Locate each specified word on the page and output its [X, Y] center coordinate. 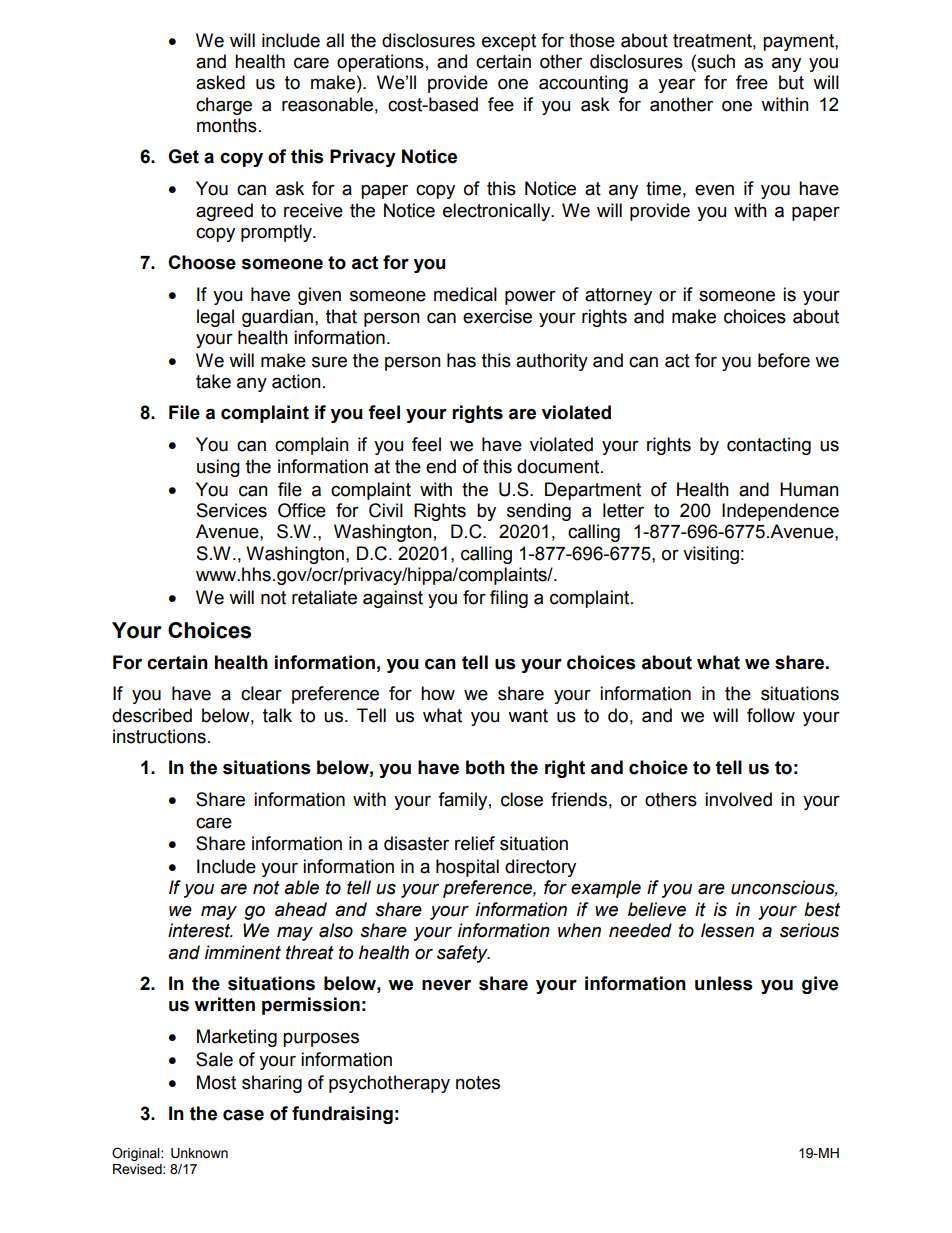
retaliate [324, 597]
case [243, 1115]
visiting [711, 555]
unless [724, 983]
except [509, 42]
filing [509, 599]
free [752, 82]
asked [220, 82]
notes [478, 1083]
